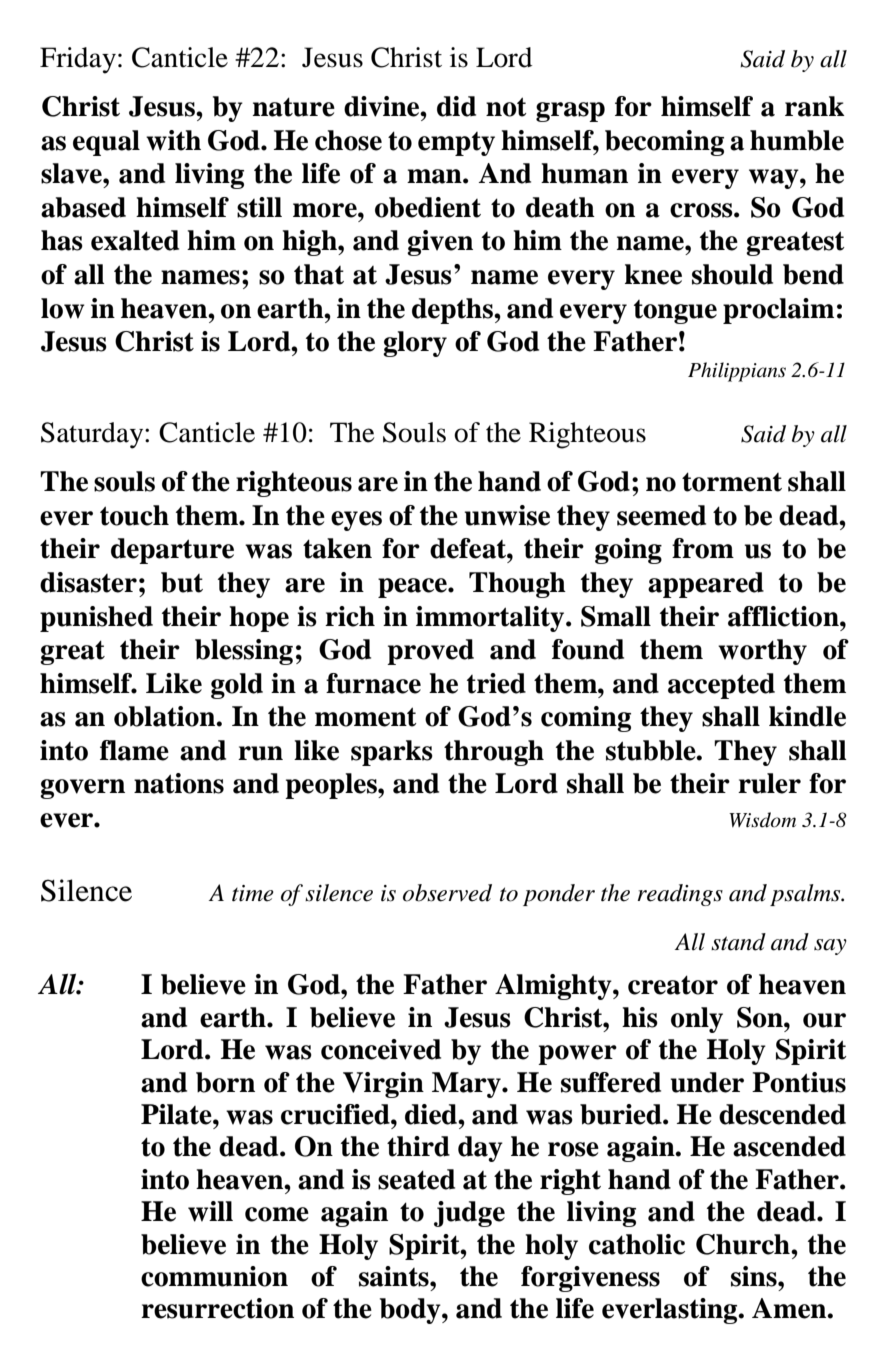 This screenshot has height=1372, width=887. Describe the element at coordinates (237, 686) in the screenshot. I see `gold` at that location.
